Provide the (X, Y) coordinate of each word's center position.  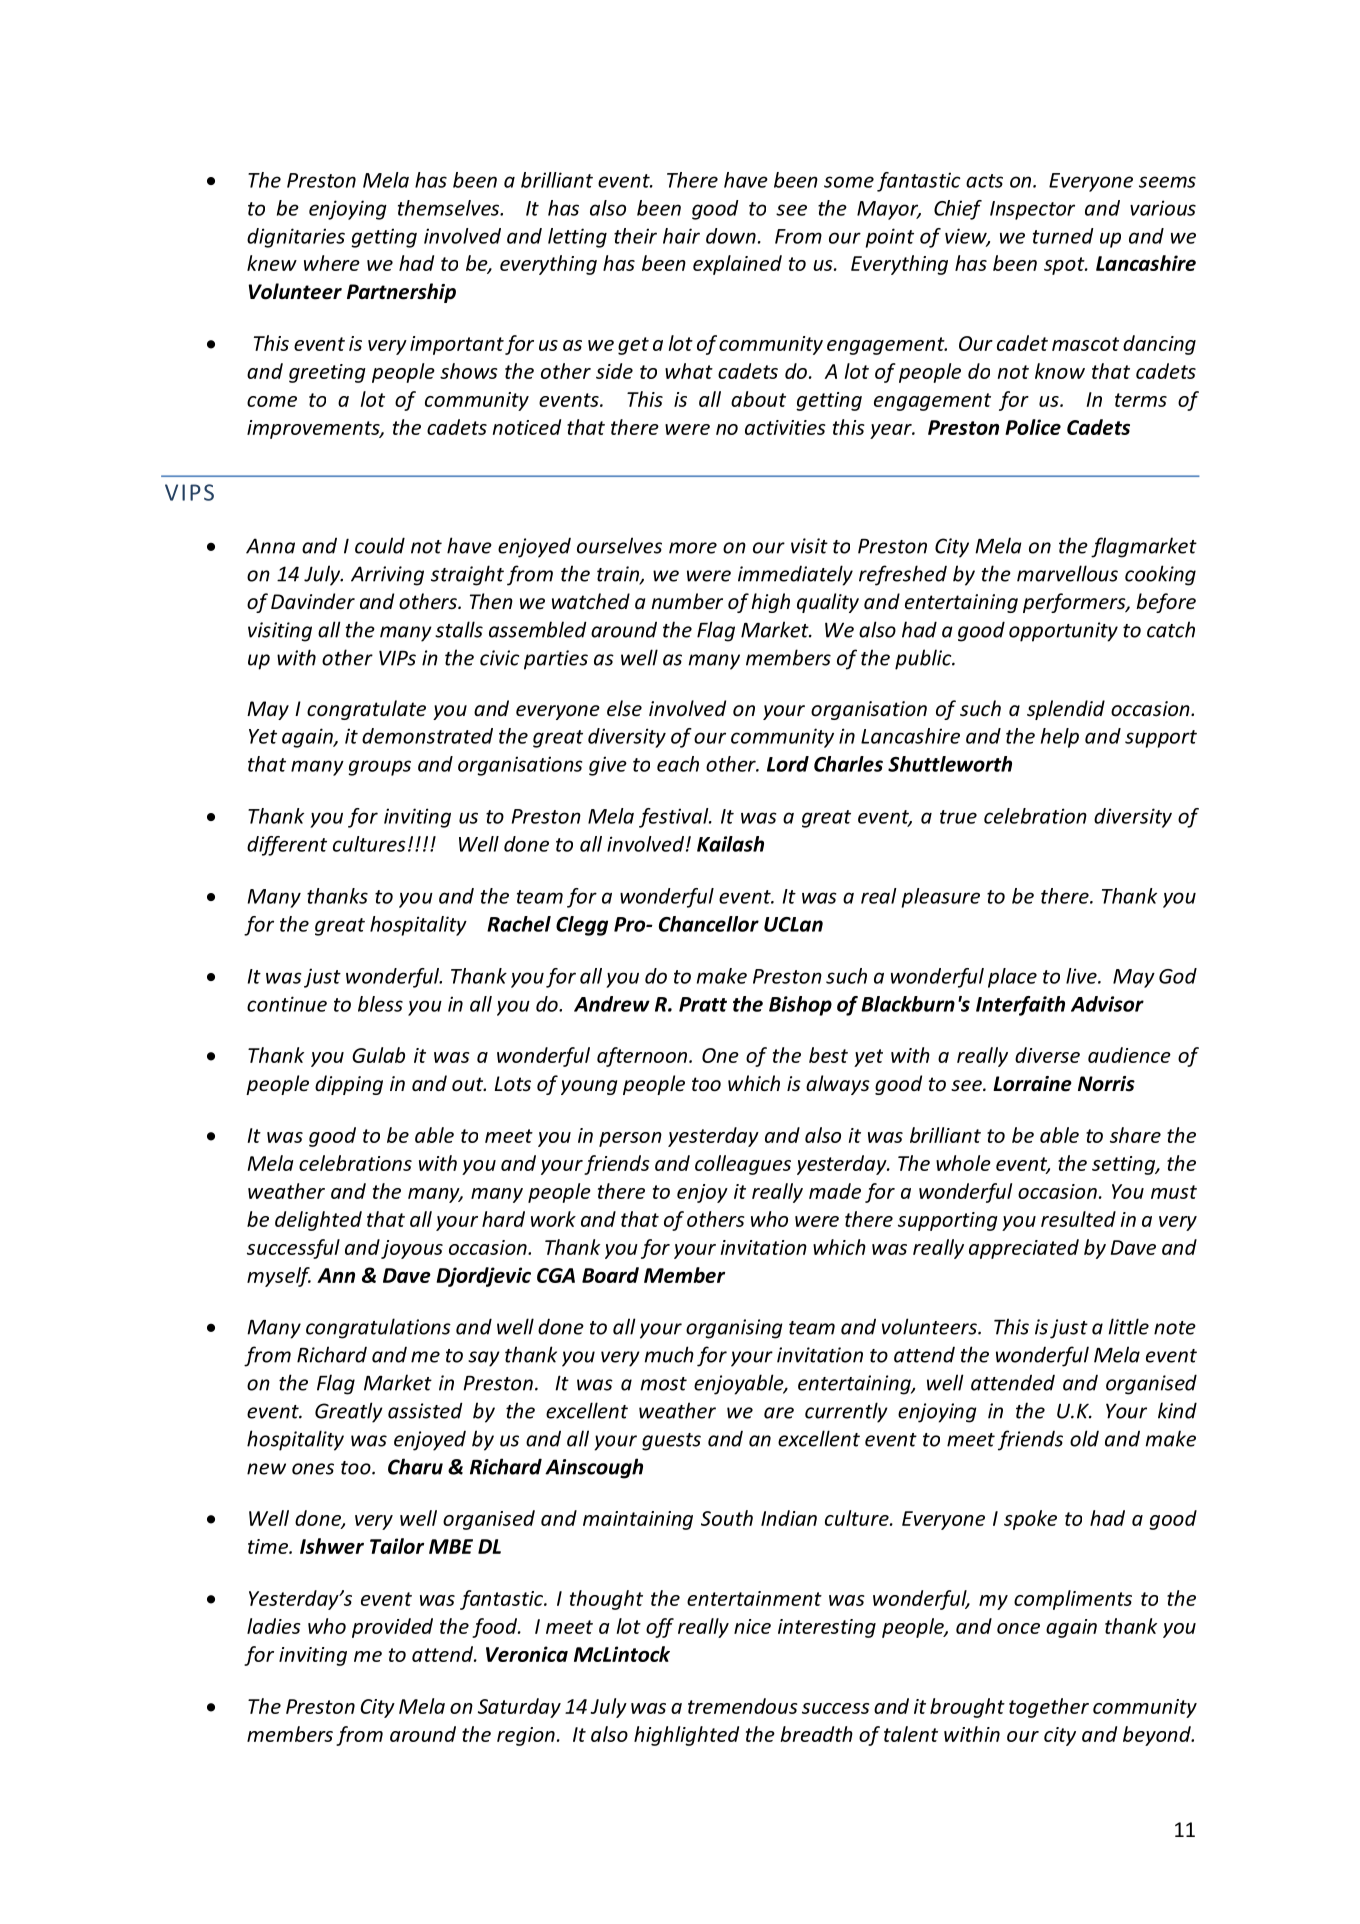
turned (1063, 236)
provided (392, 1628)
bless (380, 1004)
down (731, 236)
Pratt (703, 1004)
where (332, 263)
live (1082, 976)
